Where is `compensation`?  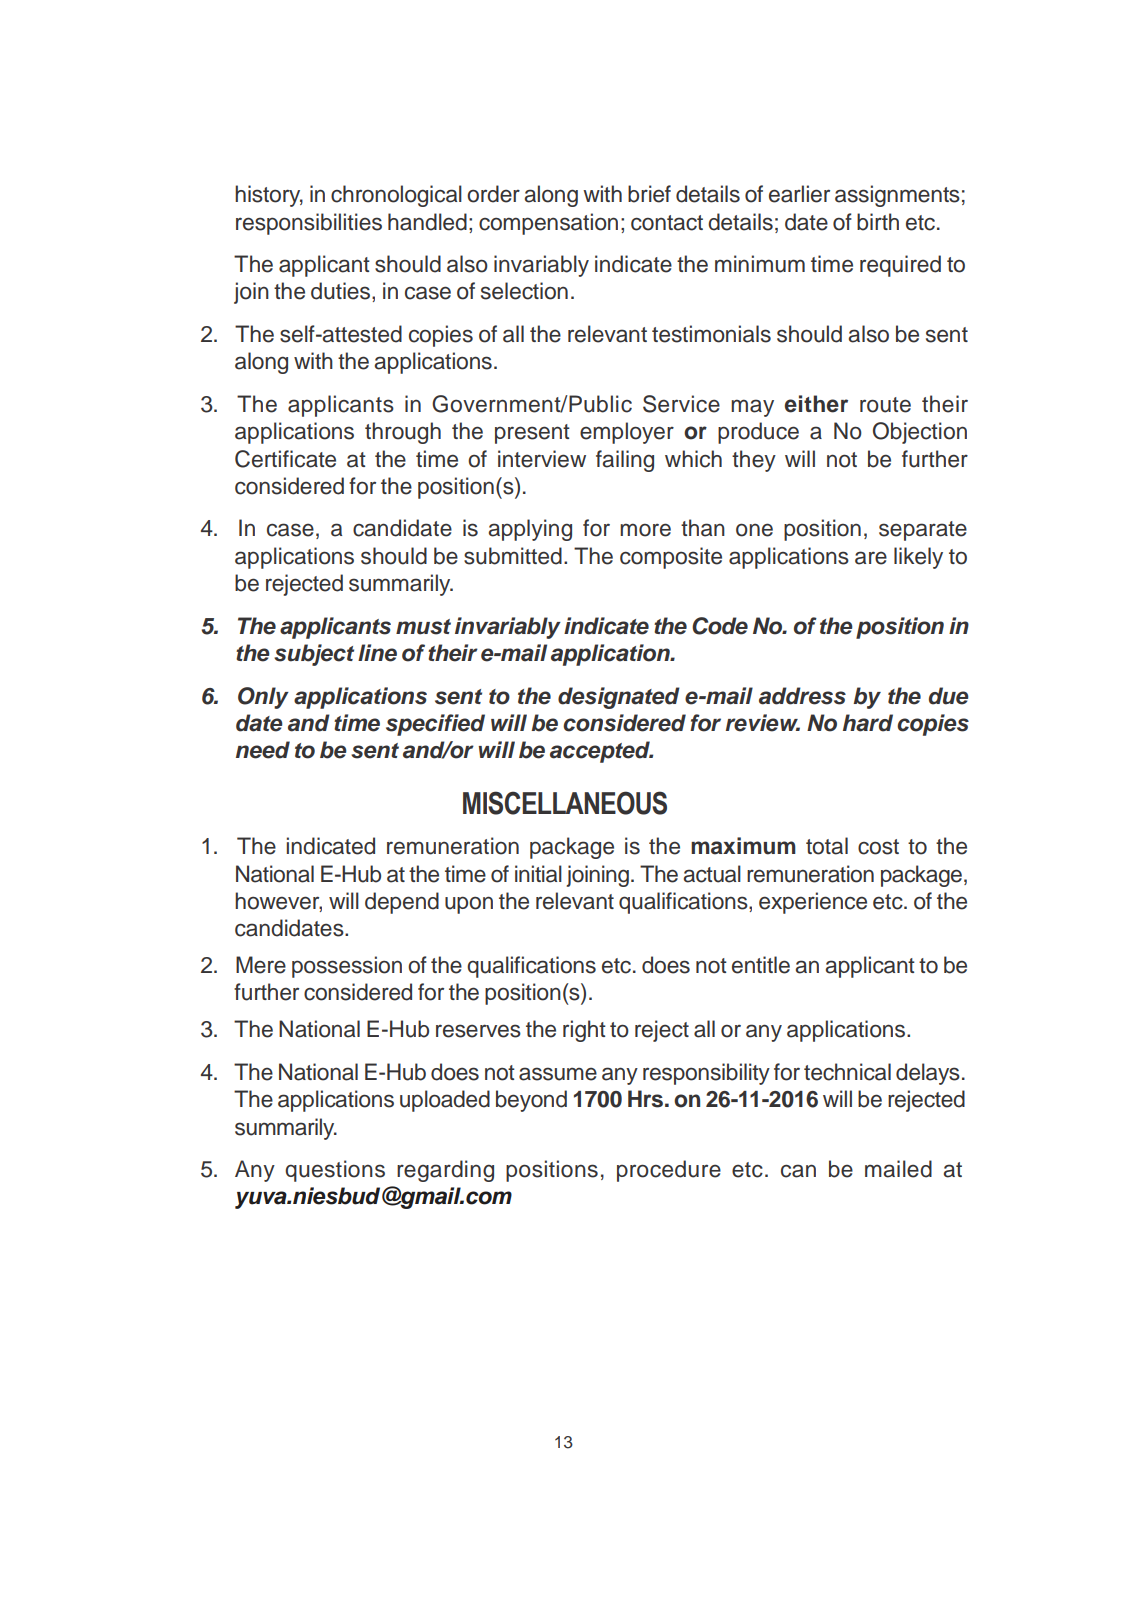 compensation is located at coordinates (548, 224).
